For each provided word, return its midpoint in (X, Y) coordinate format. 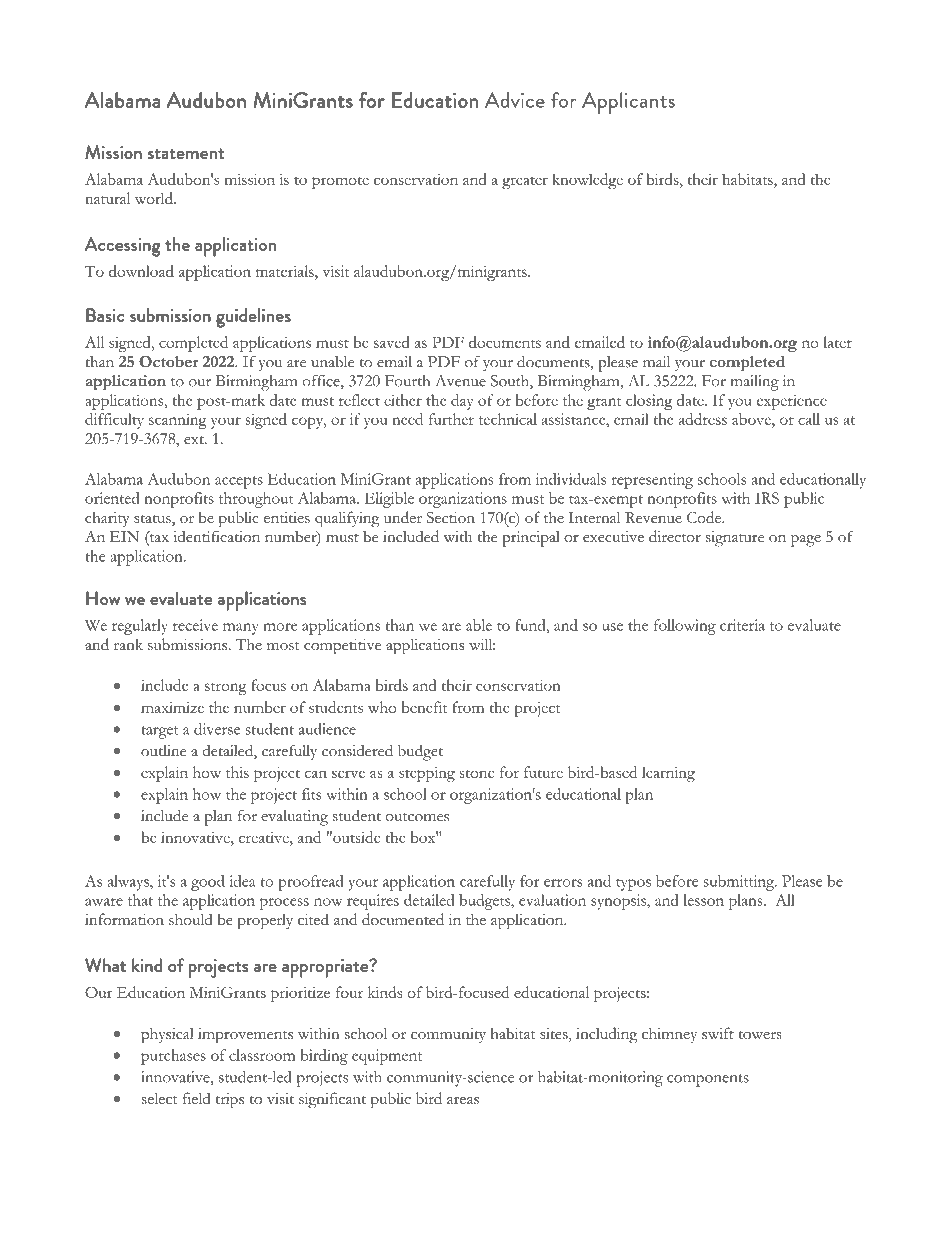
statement (186, 153)
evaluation (552, 900)
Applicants (628, 103)
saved (392, 342)
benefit (424, 707)
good (208, 883)
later (837, 342)
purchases (173, 1057)
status (153, 520)
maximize (172, 707)
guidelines (253, 318)
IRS (767, 498)
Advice (515, 100)
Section (451, 517)
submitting (740, 883)
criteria (742, 625)
